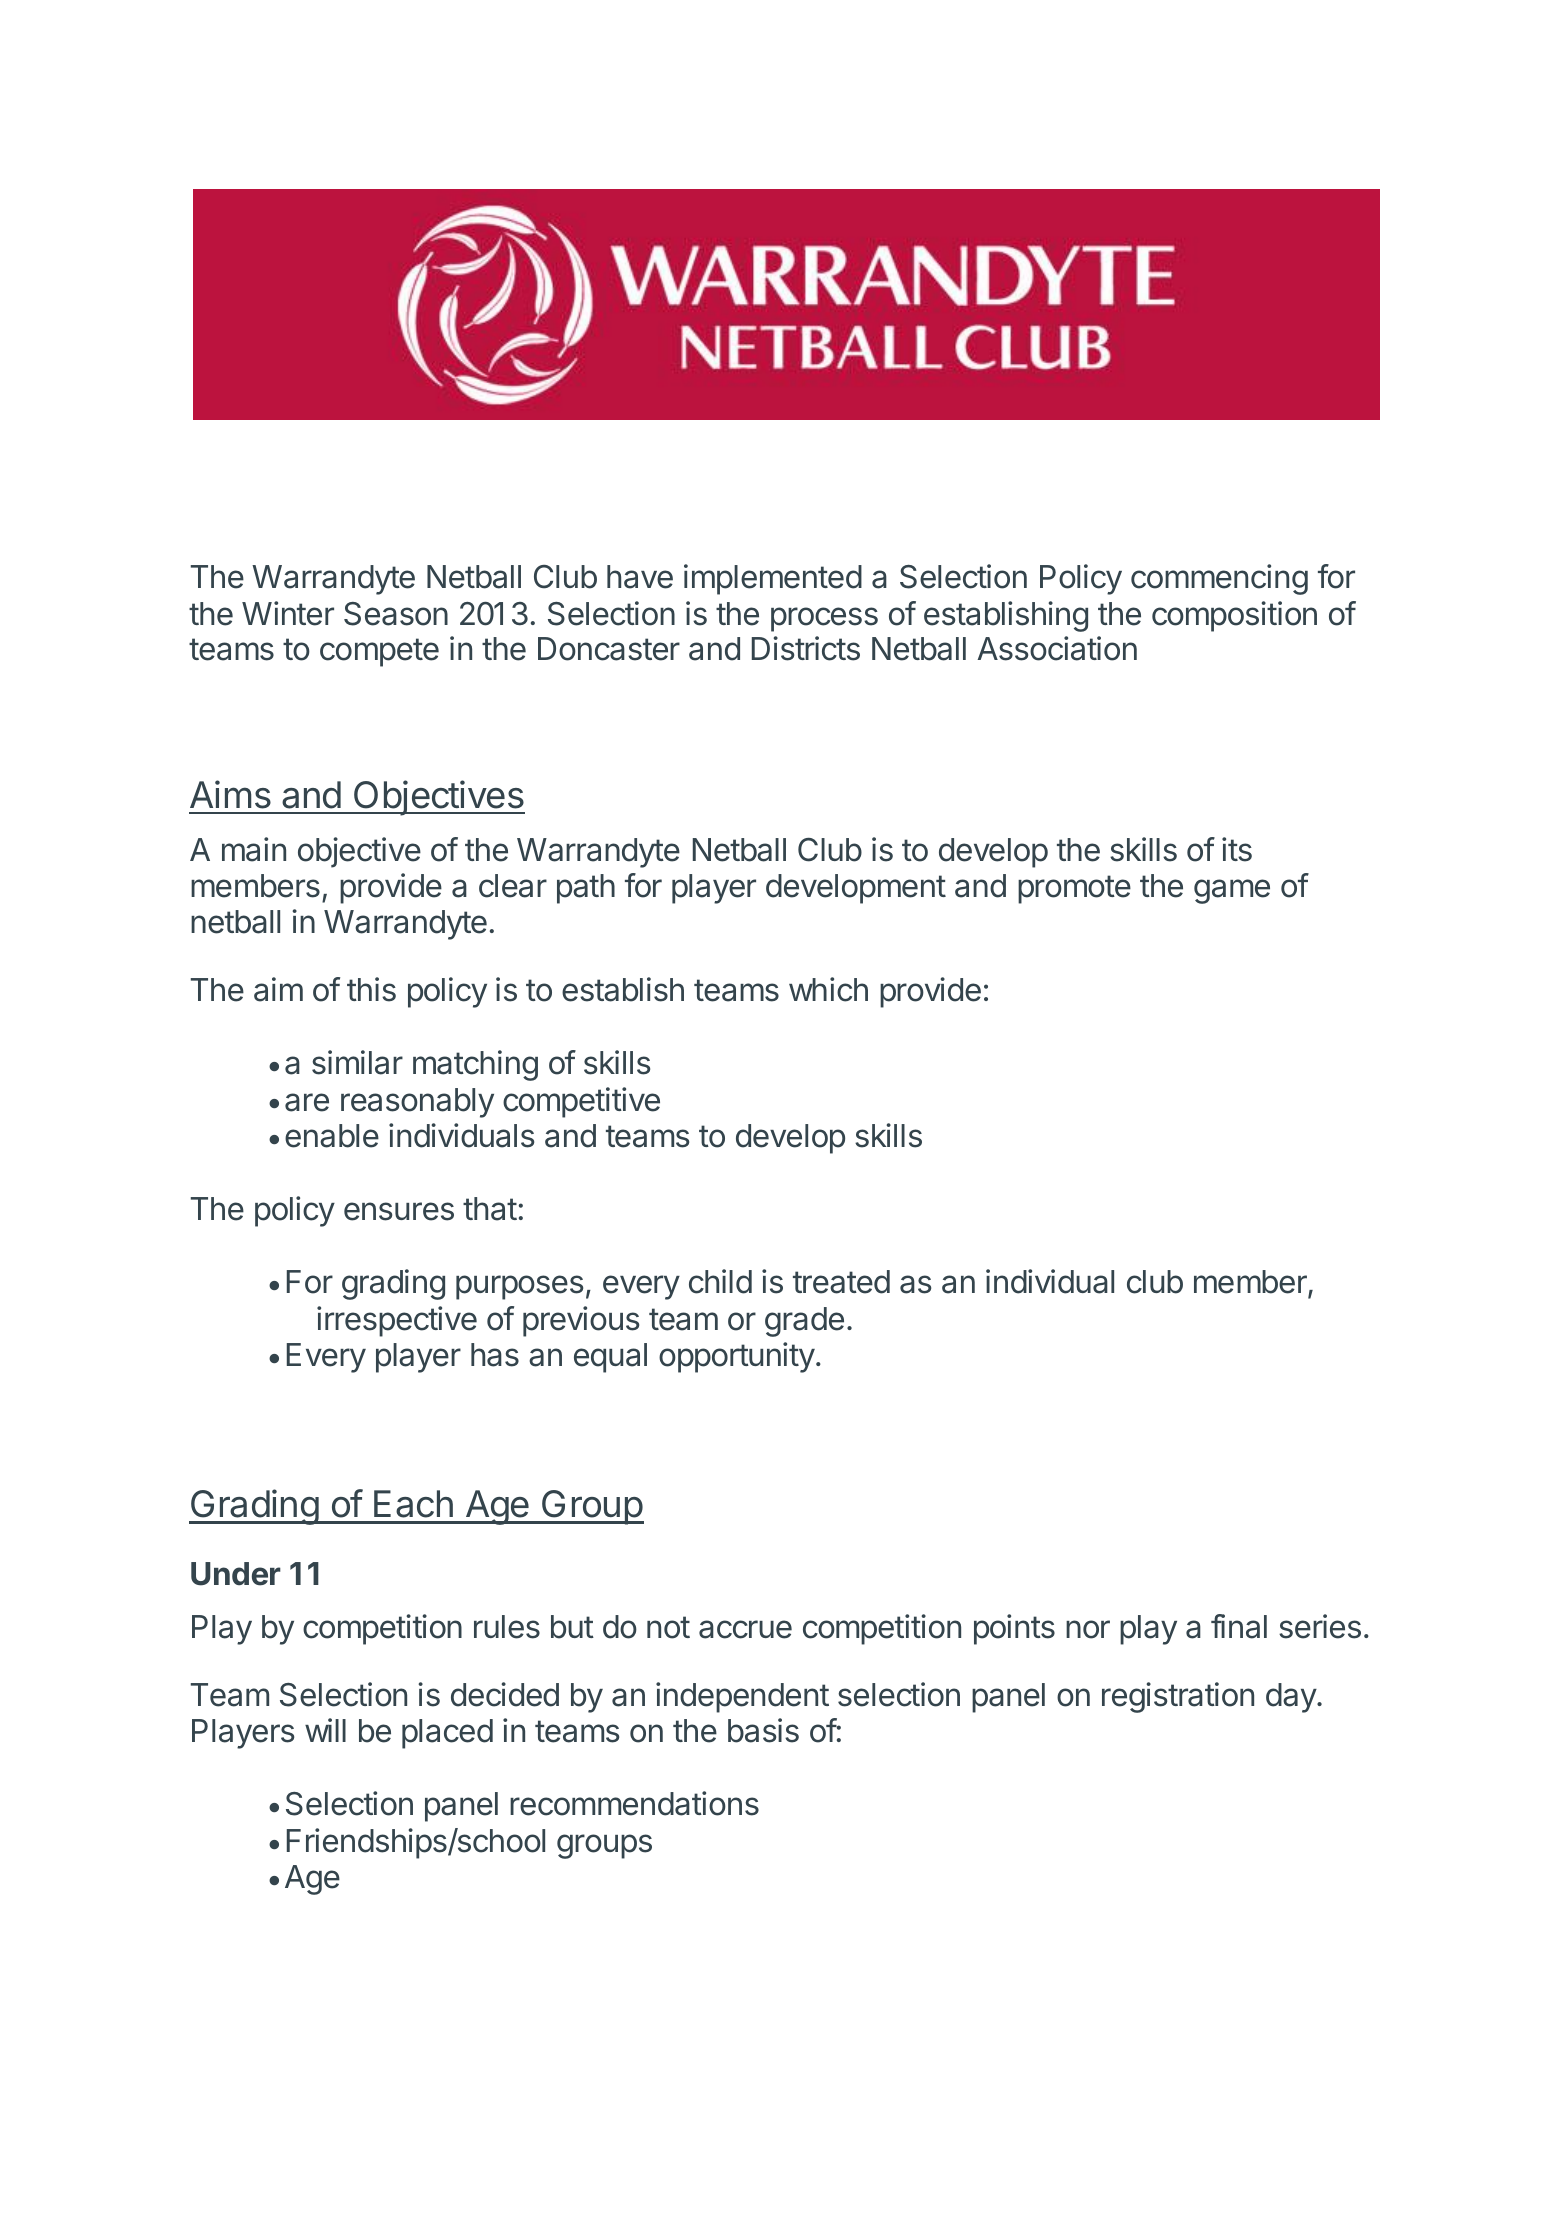  What do you see at coordinates (325, 1730) in the image?
I see `will` at bounding box center [325, 1730].
